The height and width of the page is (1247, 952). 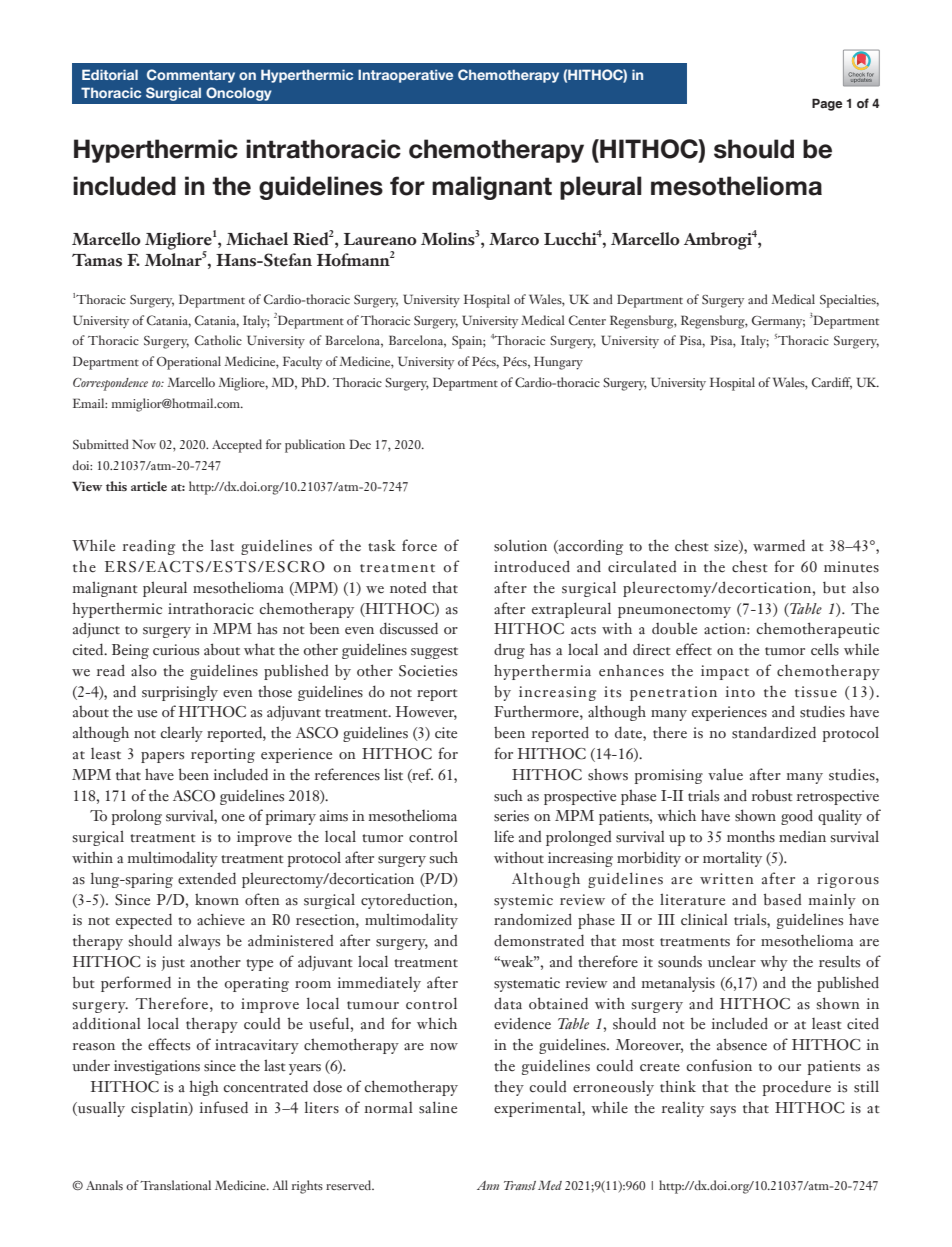 What do you see at coordinates (223, 1107) in the page?
I see `infused` at bounding box center [223, 1107].
